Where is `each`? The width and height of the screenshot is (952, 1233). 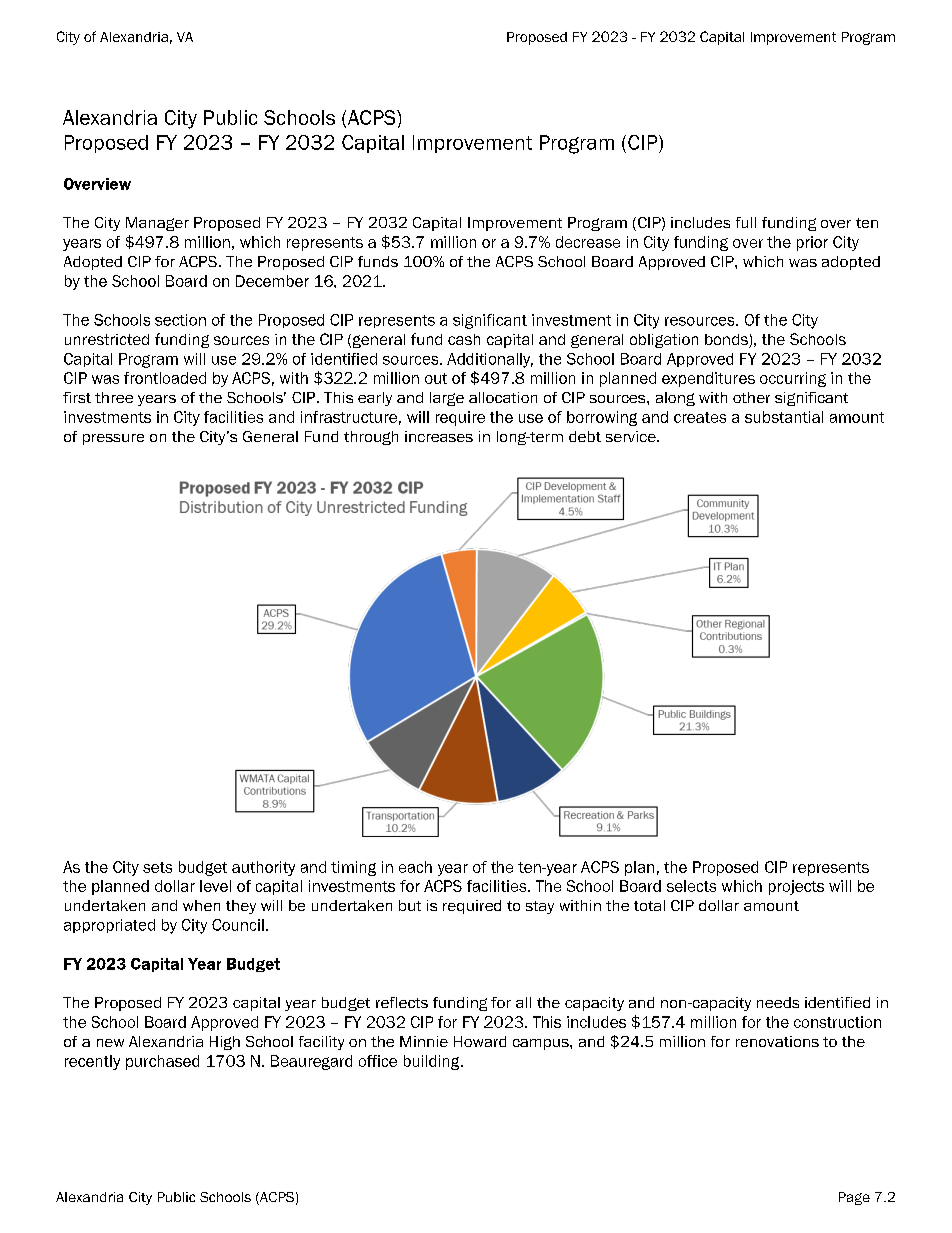 each is located at coordinates (415, 867).
